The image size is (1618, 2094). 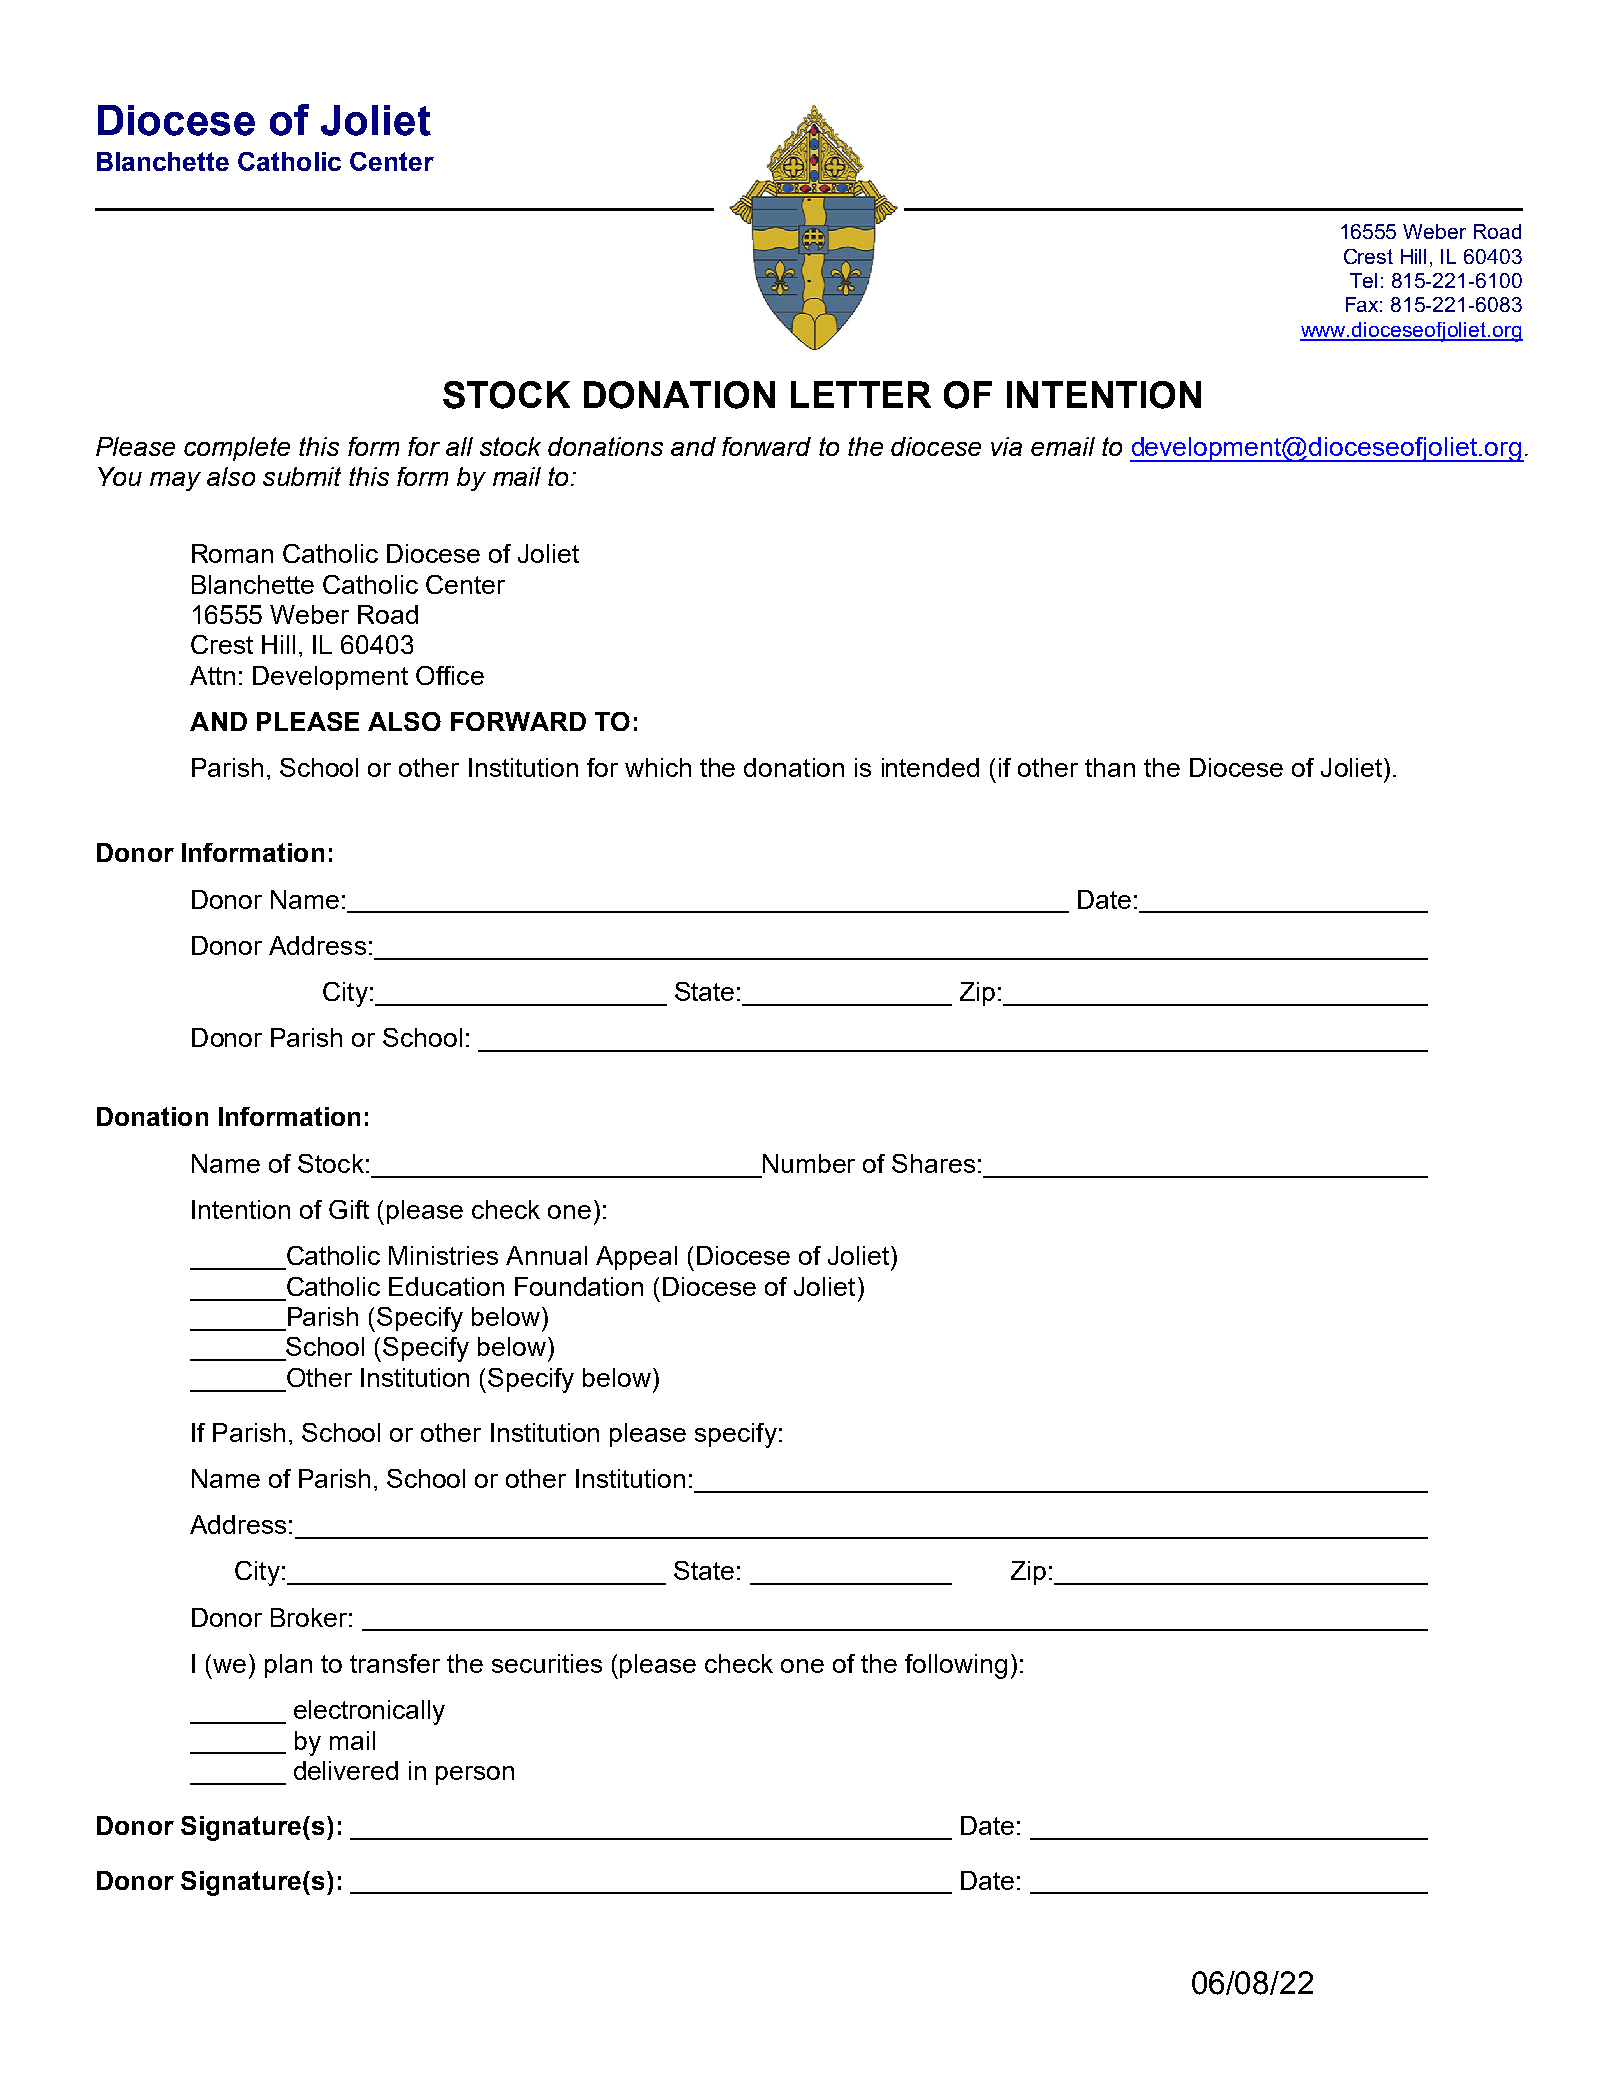 I want to click on Gift, so click(x=349, y=1209).
